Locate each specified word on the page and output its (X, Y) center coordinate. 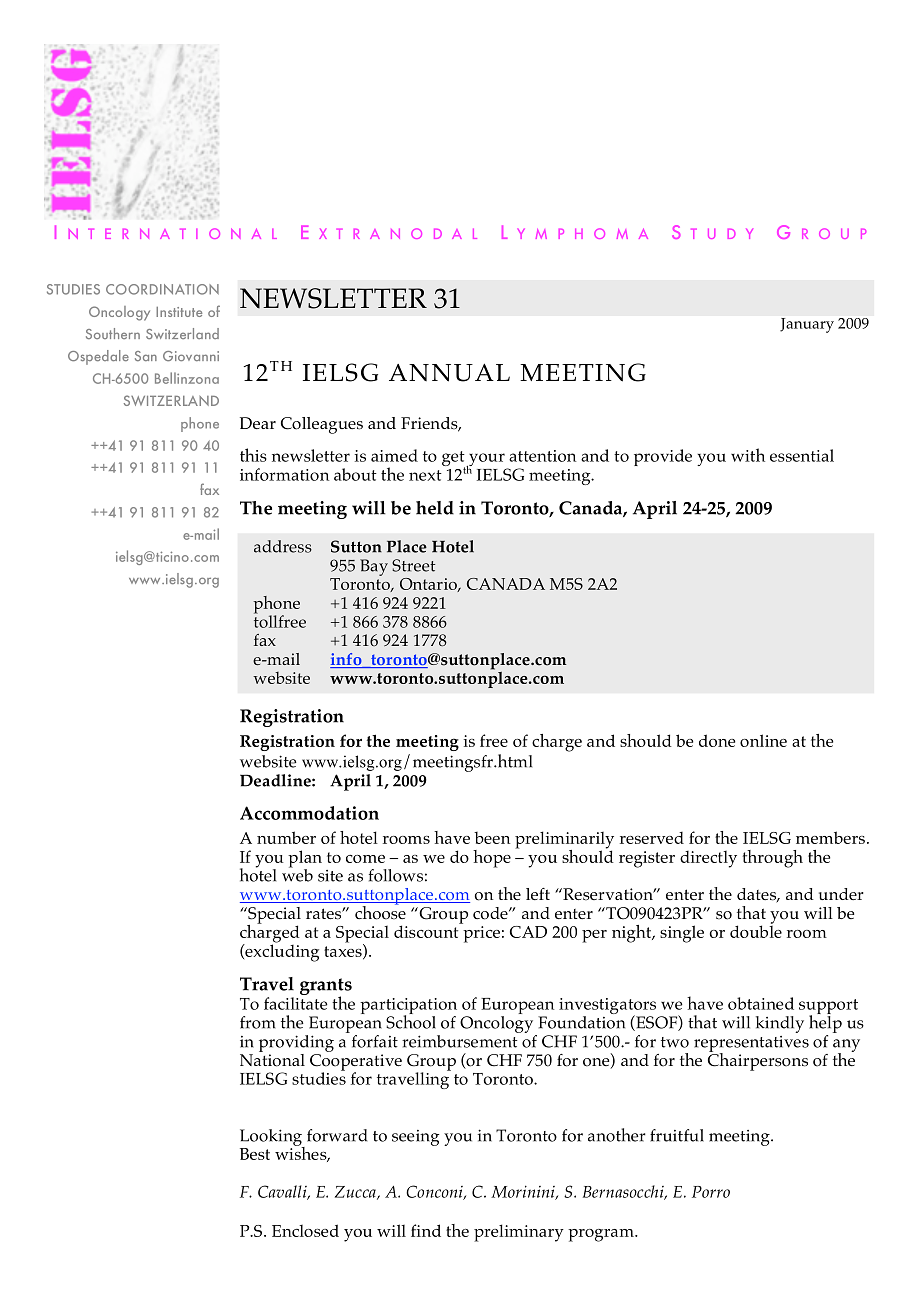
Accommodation (309, 813)
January (807, 325)
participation (408, 1007)
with (748, 455)
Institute (179, 312)
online (763, 740)
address (283, 546)
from (257, 1022)
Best (255, 1154)
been (492, 838)
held (435, 508)
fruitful (677, 1135)
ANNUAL (449, 372)
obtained (761, 1003)
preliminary (519, 1233)
